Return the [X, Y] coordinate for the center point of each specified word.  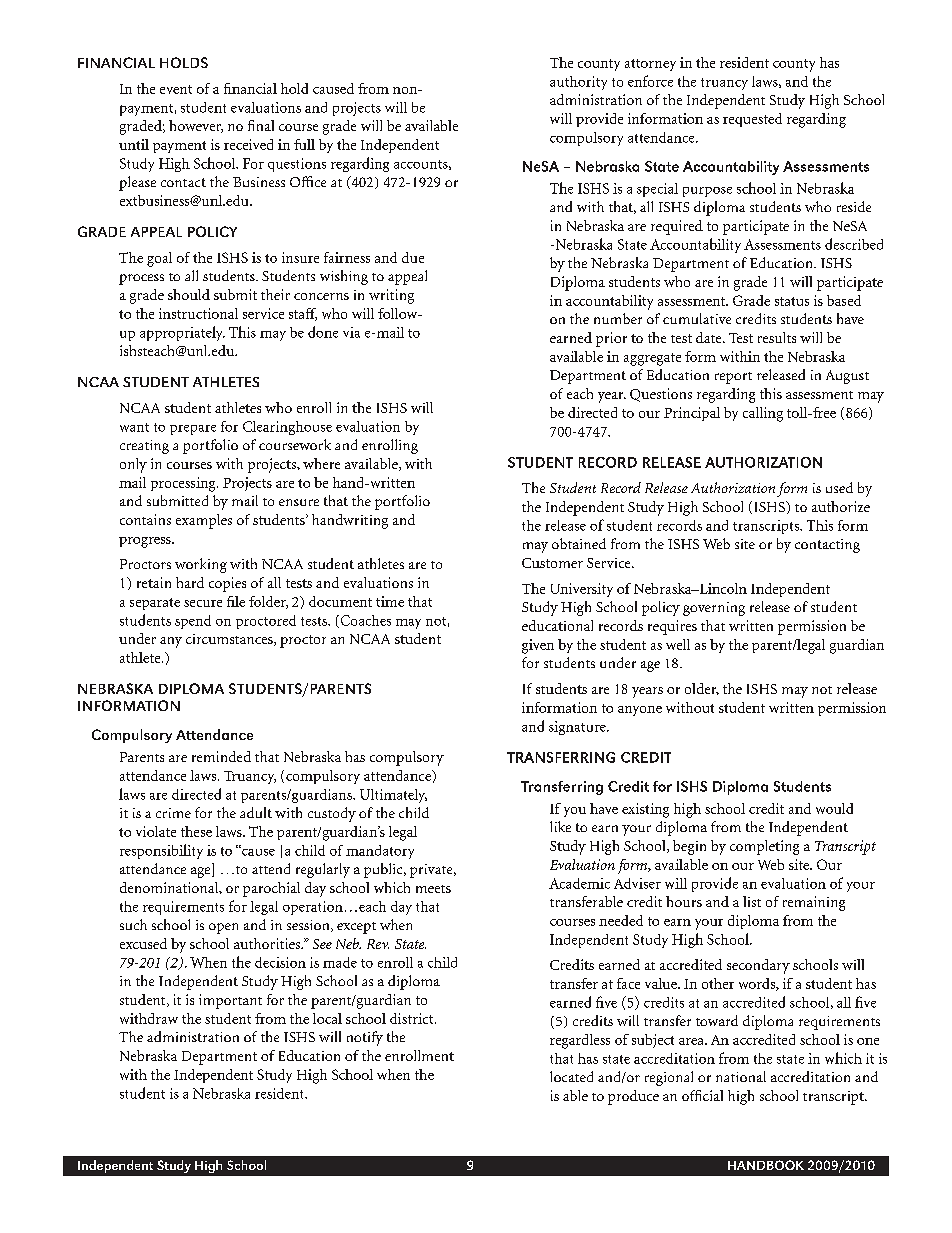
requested [752, 120]
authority [578, 83]
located [571, 1076]
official [702, 1095]
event [176, 89]
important [230, 1001]
